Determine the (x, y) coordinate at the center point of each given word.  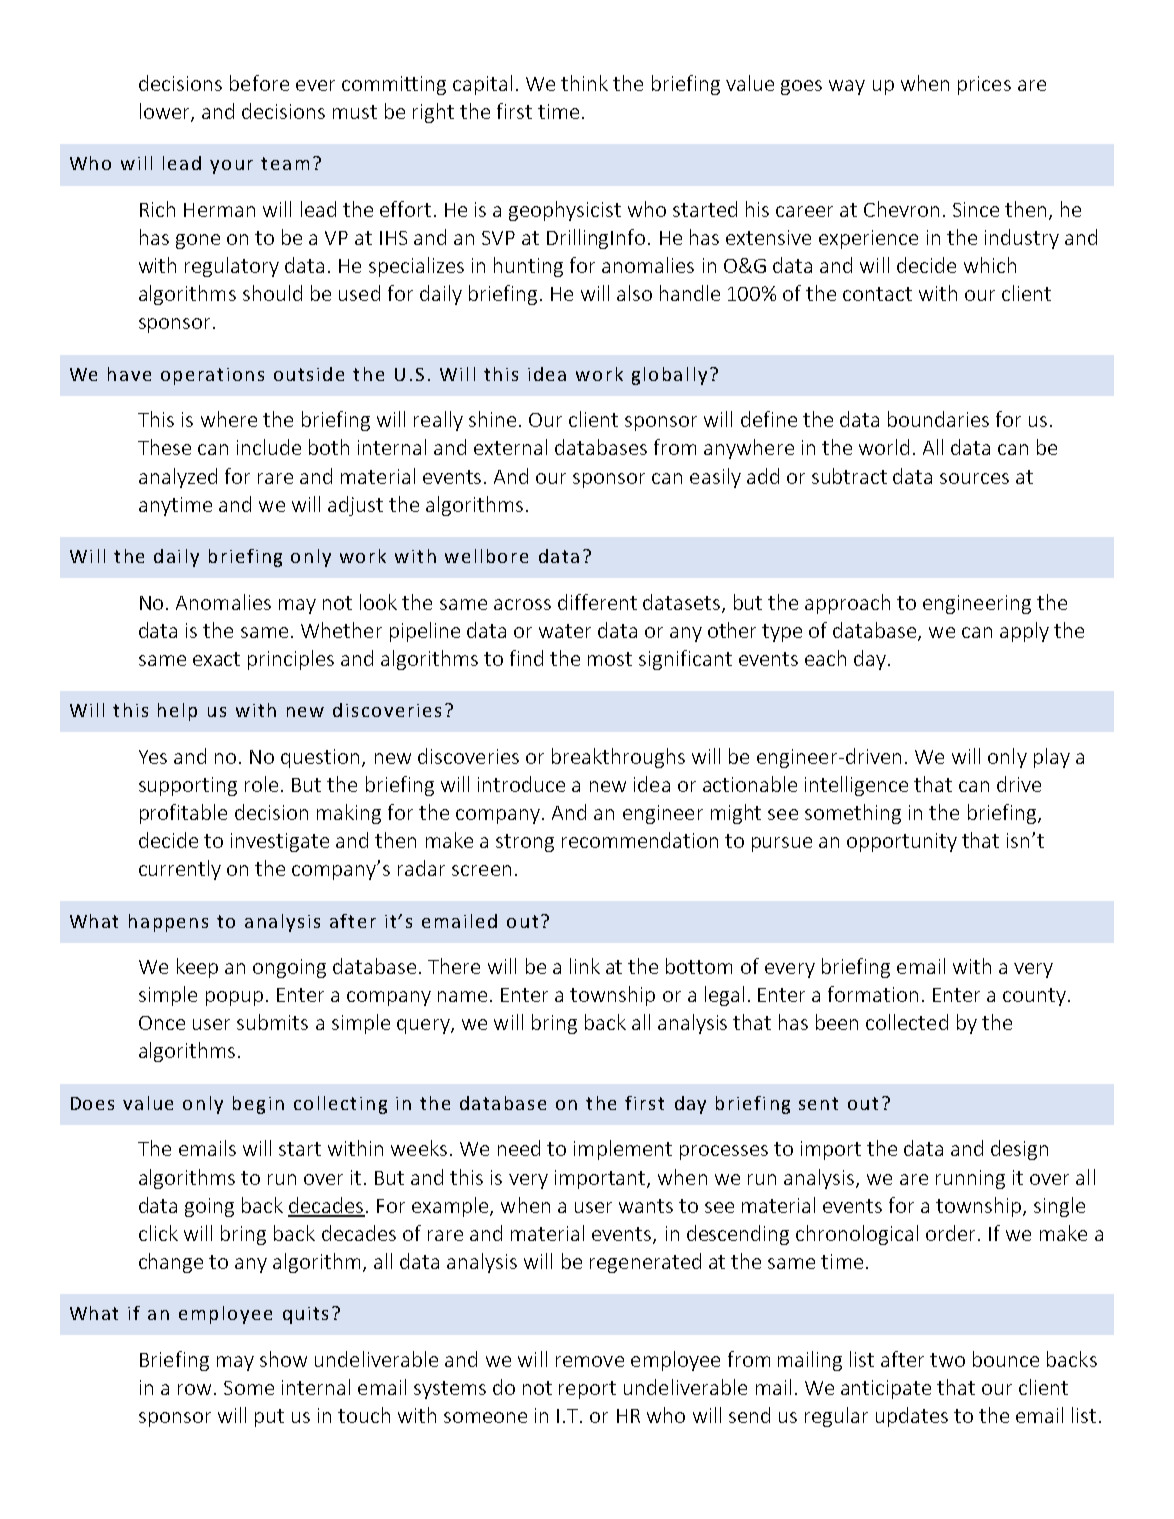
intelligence (856, 786)
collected (907, 1022)
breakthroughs (618, 758)
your (231, 167)
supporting (188, 786)
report (587, 1390)
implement (623, 1150)
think (584, 83)
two (947, 1360)
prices (984, 85)
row (194, 1389)
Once (162, 1023)
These (164, 447)
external (510, 447)
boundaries (938, 419)
